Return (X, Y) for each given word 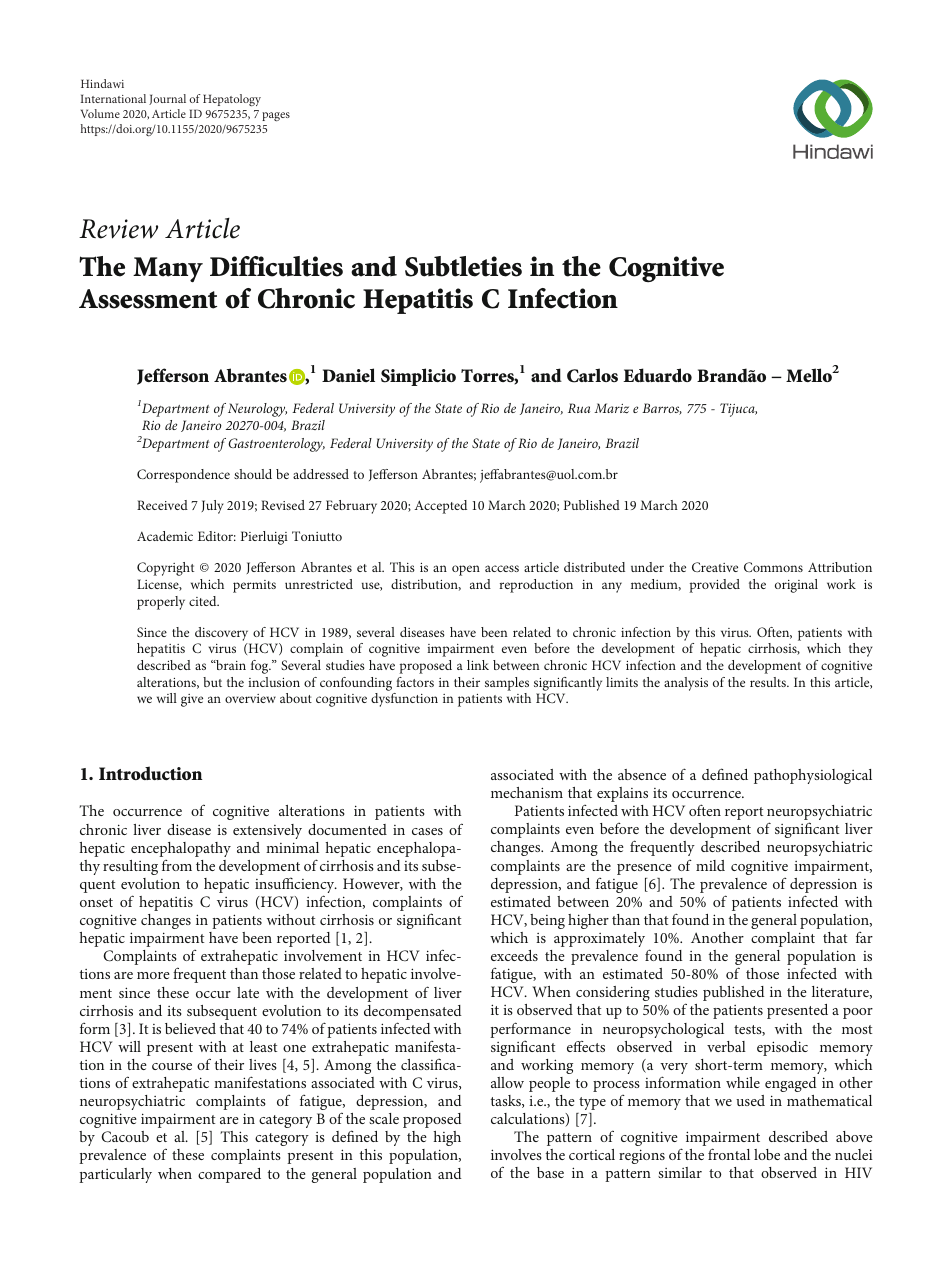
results (769, 682)
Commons (773, 567)
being (547, 921)
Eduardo (657, 375)
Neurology (257, 410)
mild (710, 865)
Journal (167, 99)
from (177, 865)
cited (204, 601)
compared (229, 1175)
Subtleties (463, 266)
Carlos (592, 375)
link (478, 665)
